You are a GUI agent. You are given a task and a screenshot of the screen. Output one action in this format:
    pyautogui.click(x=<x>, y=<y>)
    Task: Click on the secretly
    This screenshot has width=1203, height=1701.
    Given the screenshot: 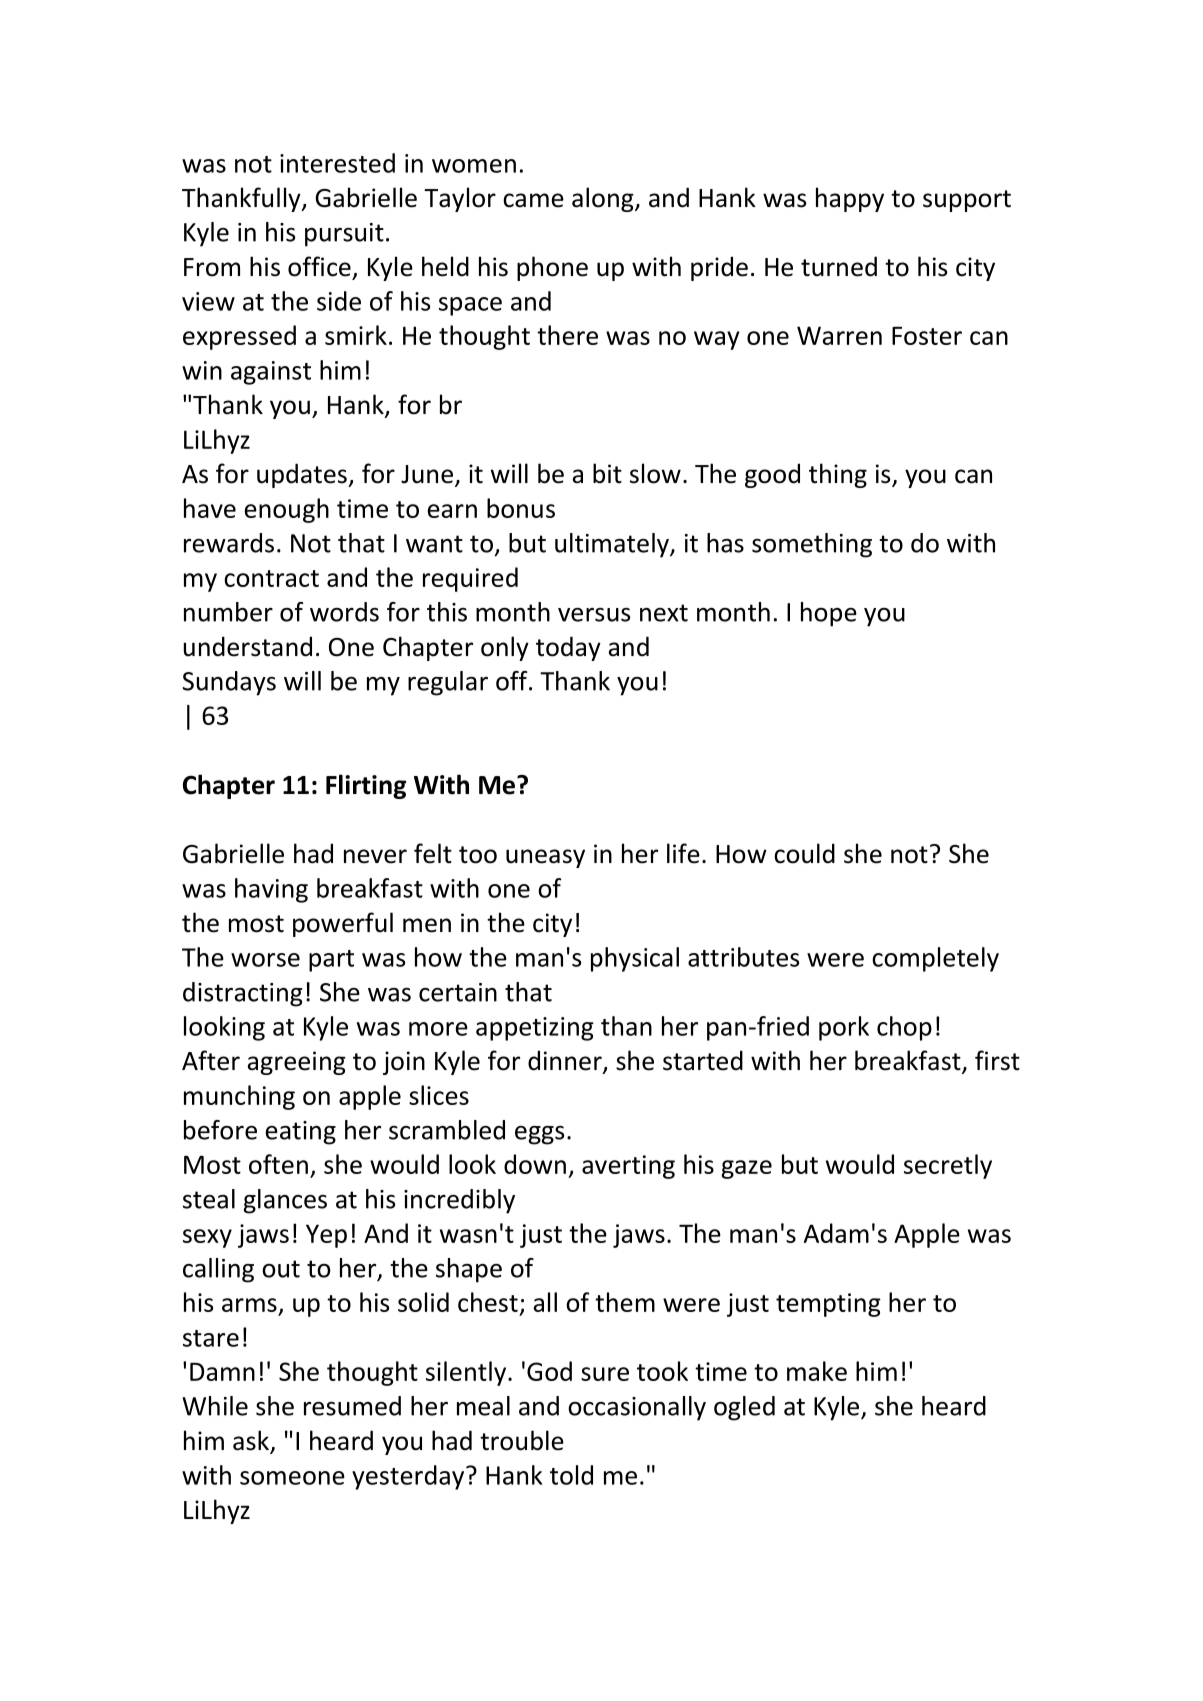 What is the action you would take?
    pyautogui.click(x=948, y=1166)
